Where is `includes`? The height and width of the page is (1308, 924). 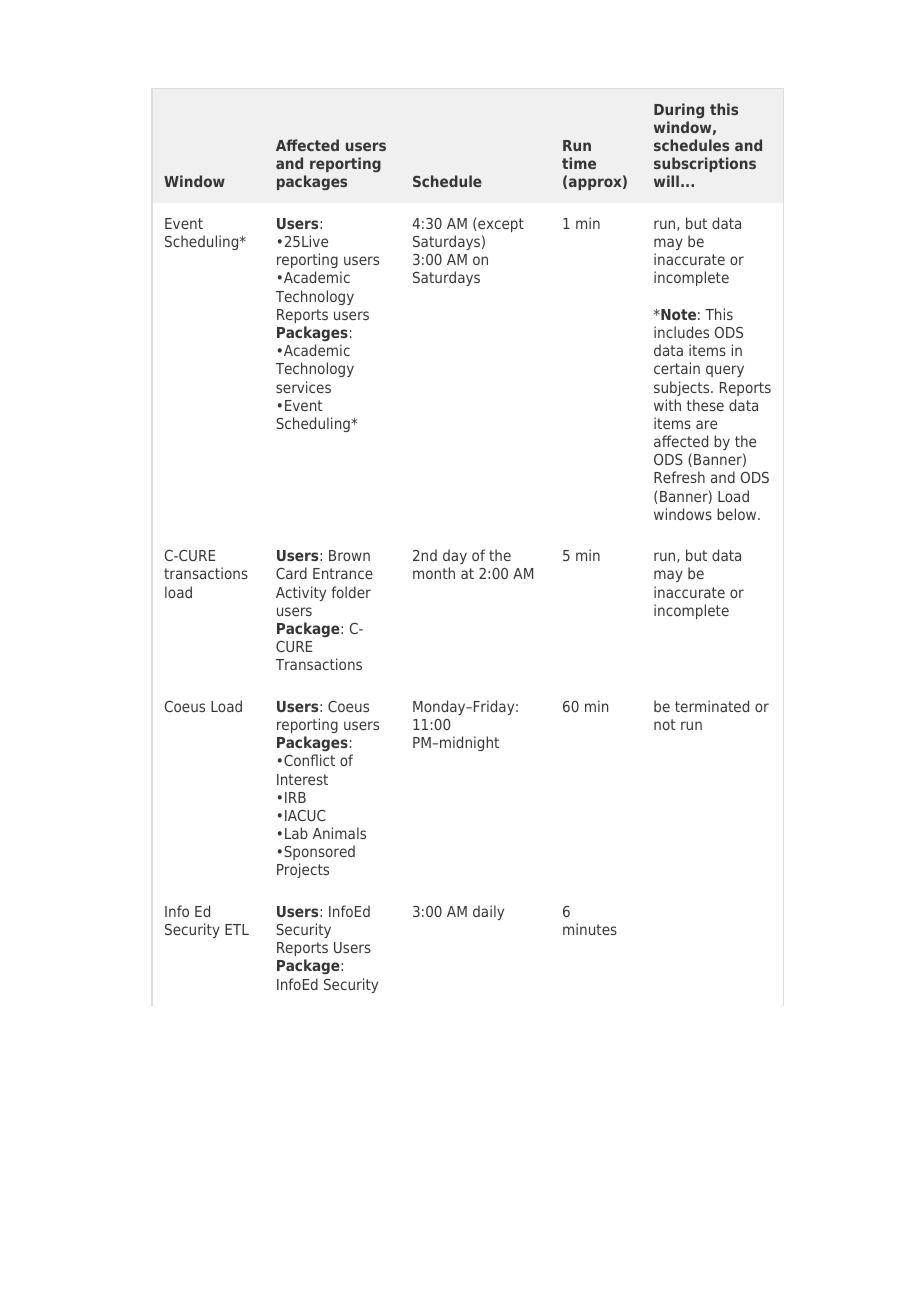 includes is located at coordinates (681, 332).
